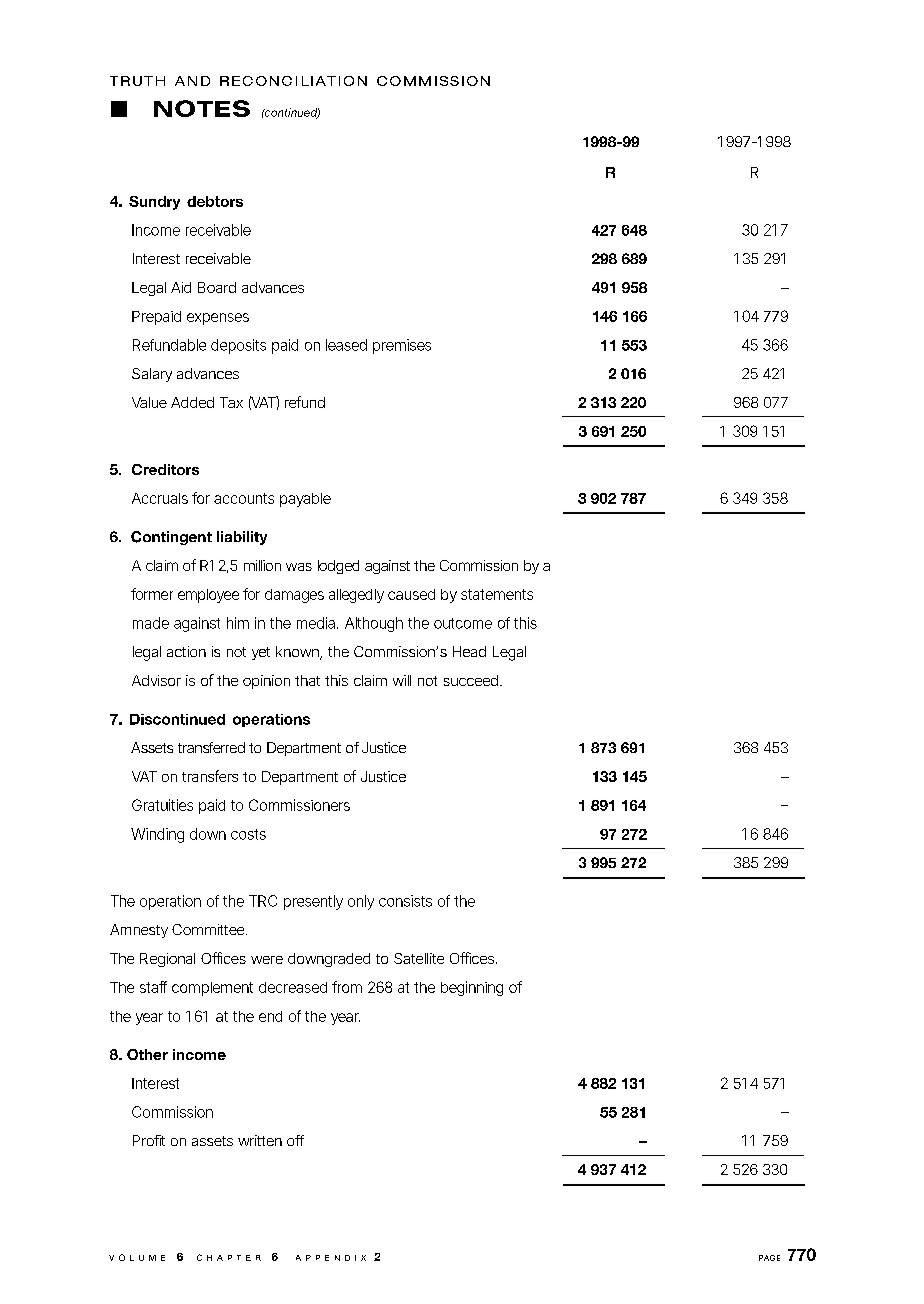  I want to click on NOTES, so click(202, 108).
